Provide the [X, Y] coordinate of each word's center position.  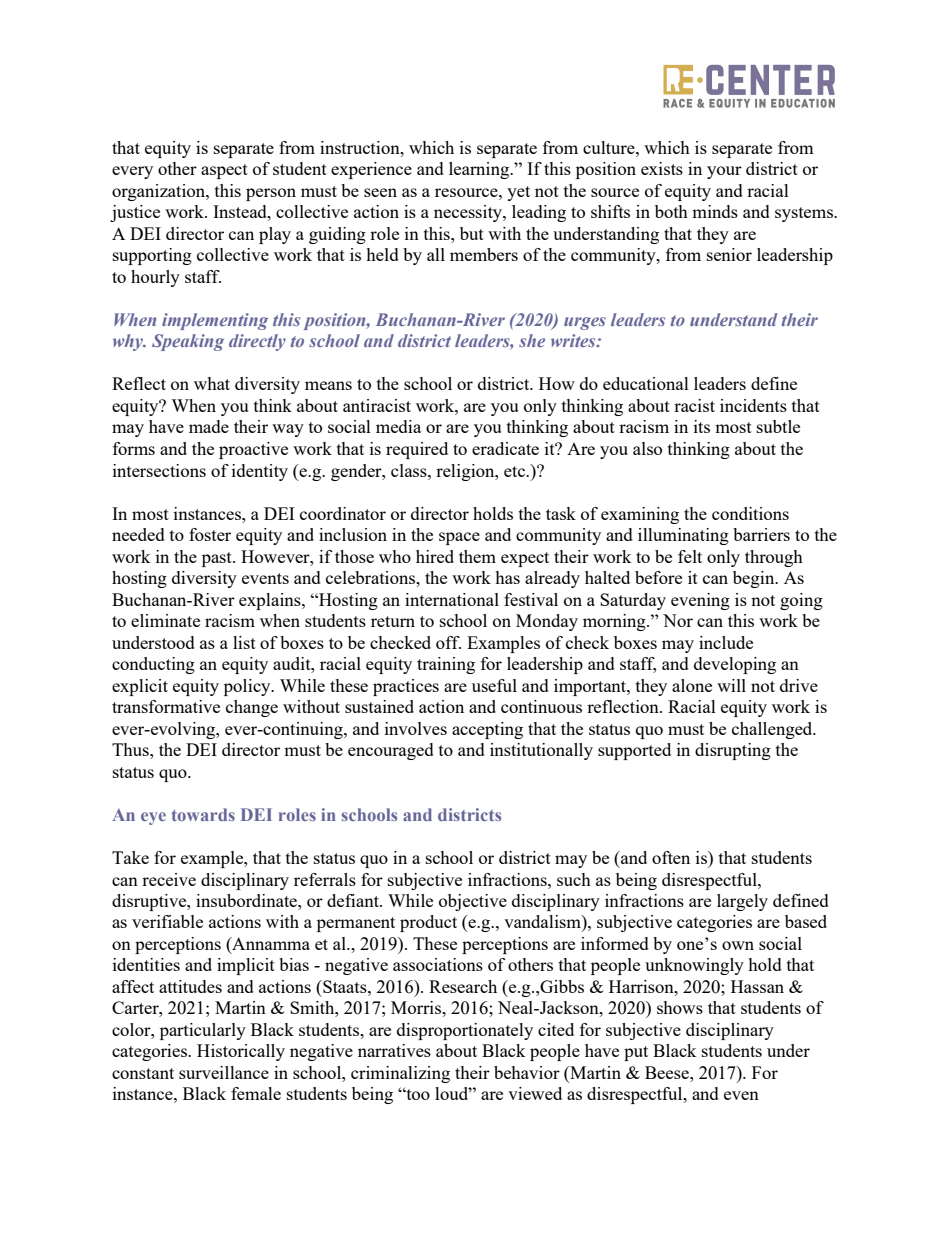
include [726, 642]
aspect [224, 171]
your [724, 172]
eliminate [165, 620]
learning [480, 170]
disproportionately [465, 1031]
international [452, 599]
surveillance [224, 1072]
